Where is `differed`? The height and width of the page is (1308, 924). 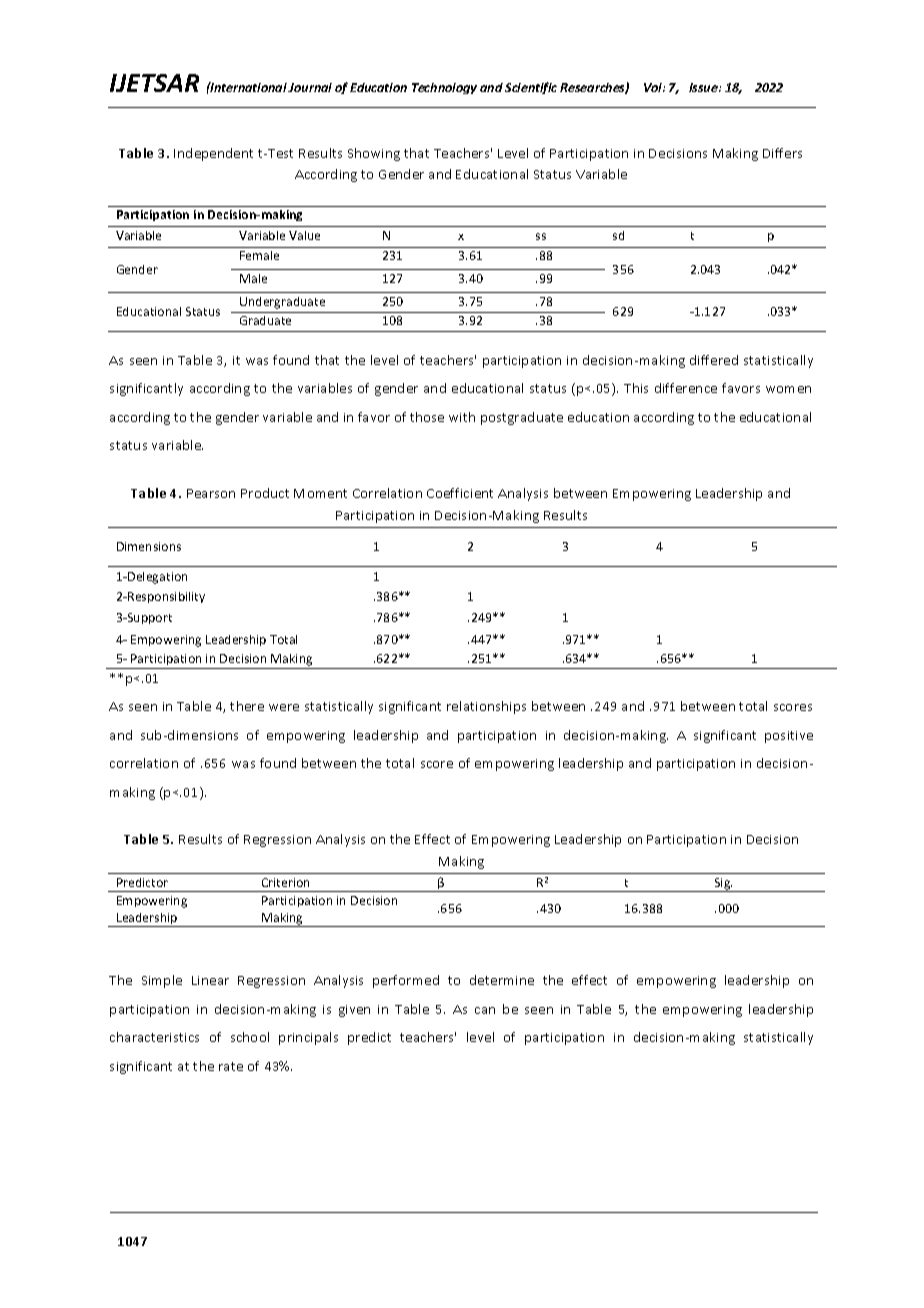 differed is located at coordinates (714, 360).
